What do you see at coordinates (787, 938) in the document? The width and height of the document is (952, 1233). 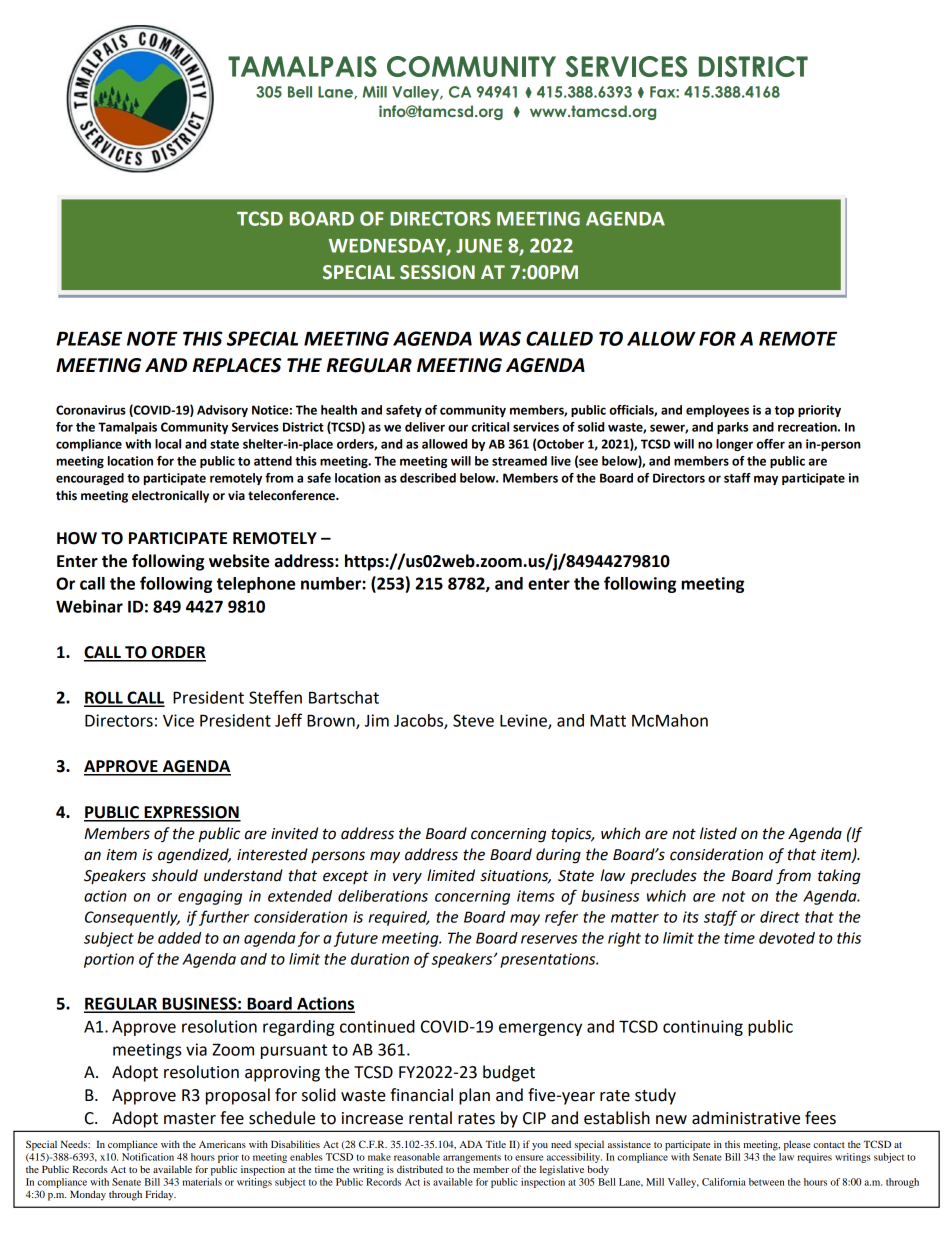 I see `devoted` at bounding box center [787, 938].
